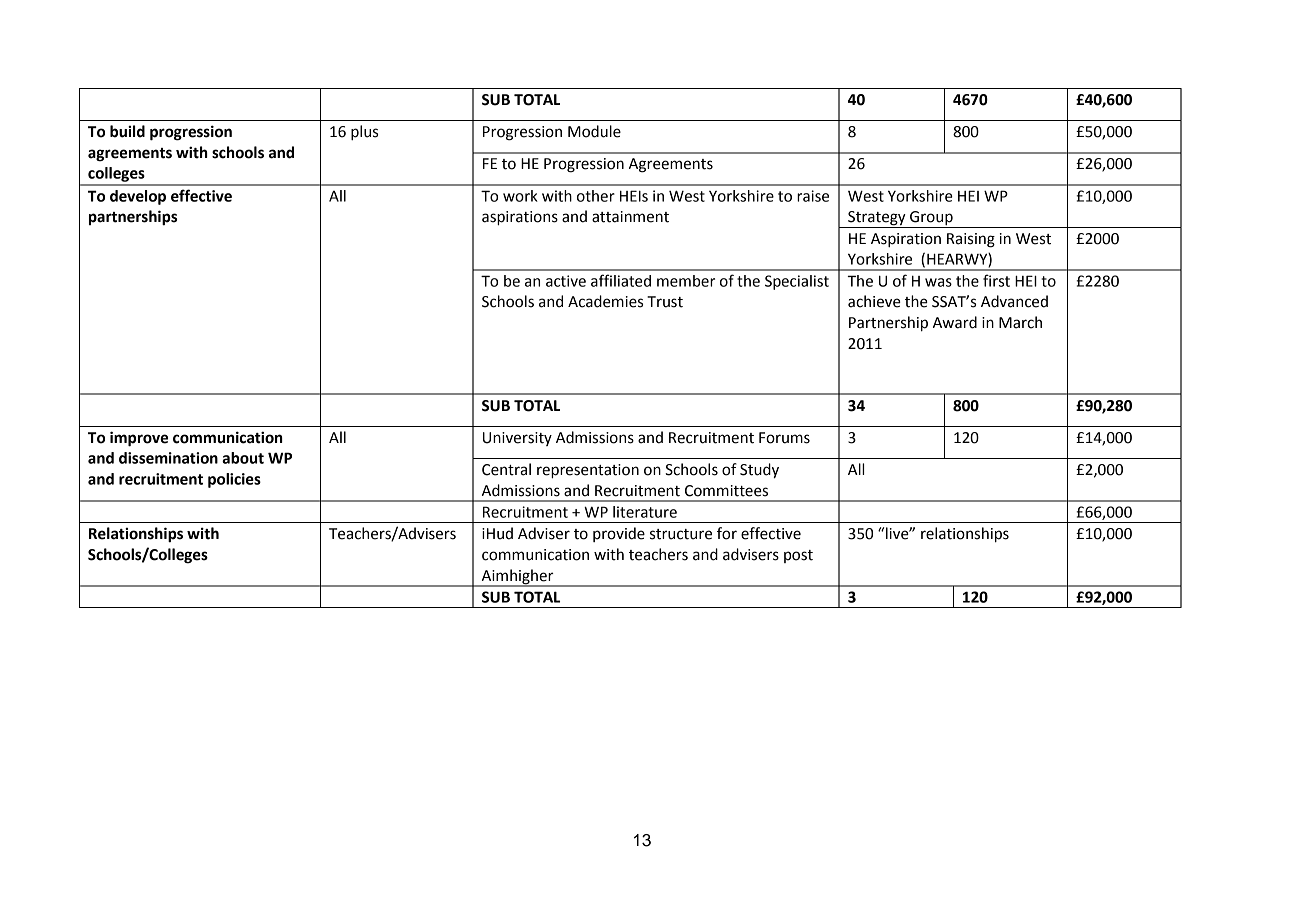 This screenshot has height=924, width=1308. I want to click on policies, so click(234, 480).
